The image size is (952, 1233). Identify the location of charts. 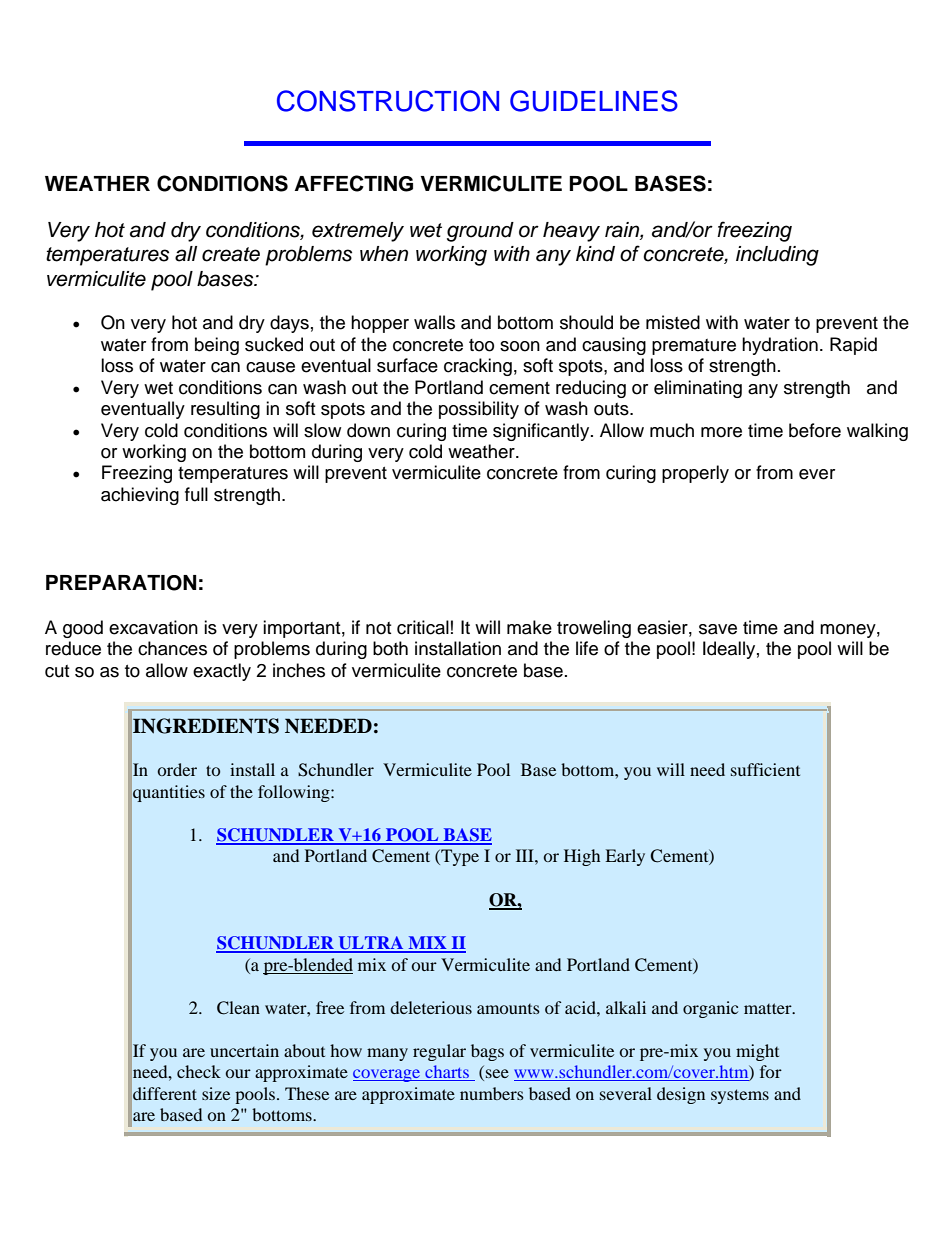
(447, 1073).
